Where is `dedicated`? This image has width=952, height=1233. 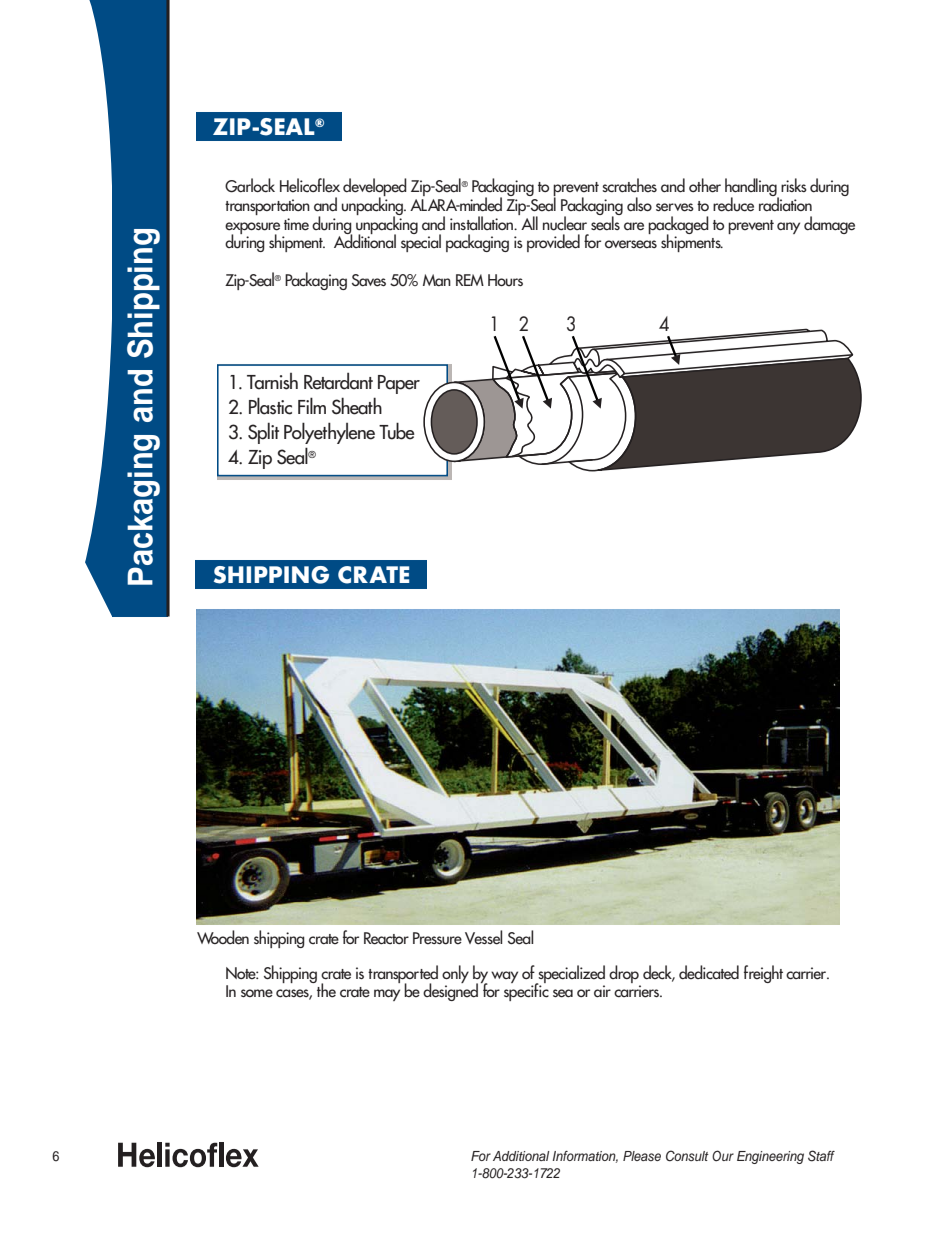 dedicated is located at coordinates (709, 972).
